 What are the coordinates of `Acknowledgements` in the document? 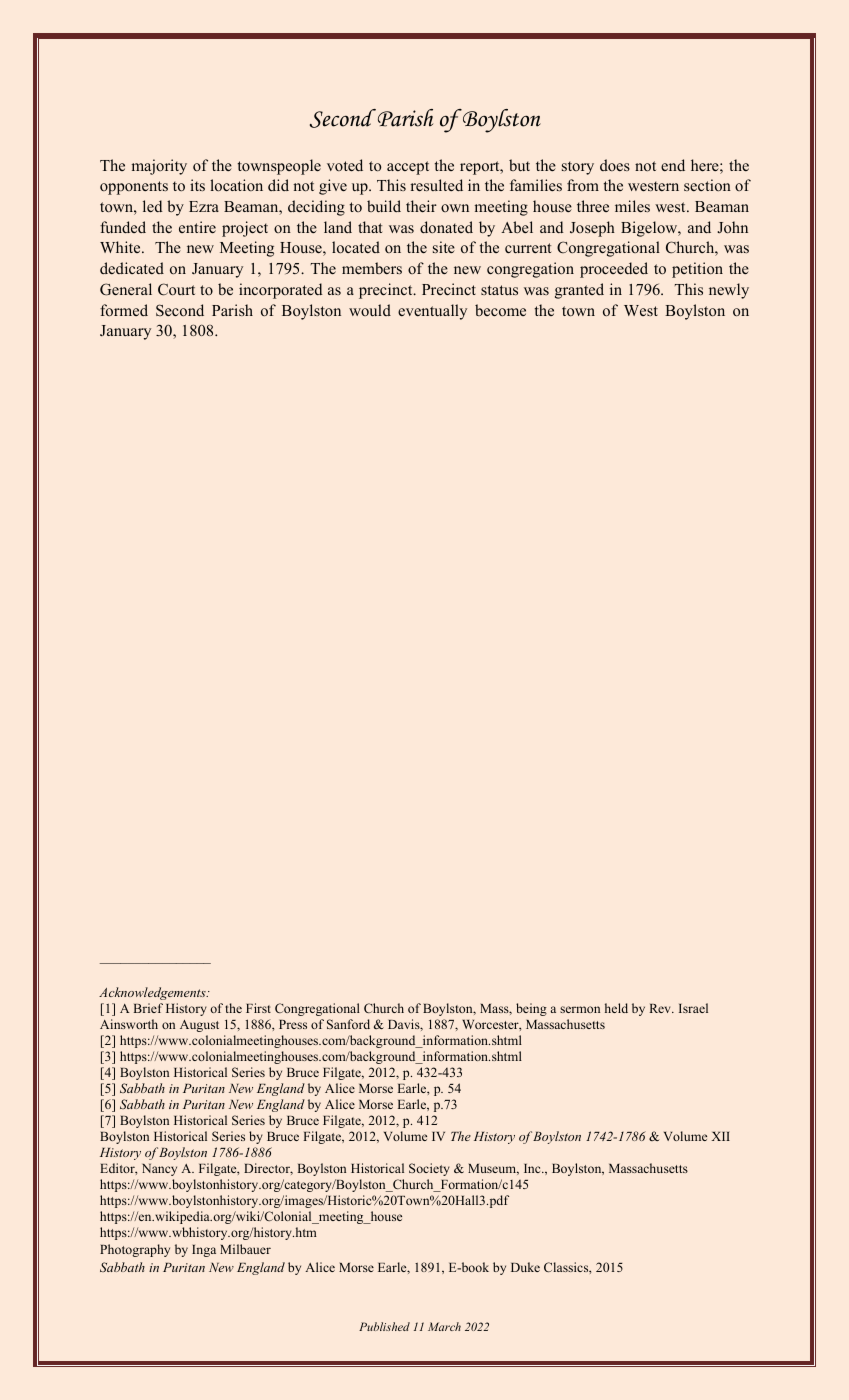 It's located at (153, 993).
